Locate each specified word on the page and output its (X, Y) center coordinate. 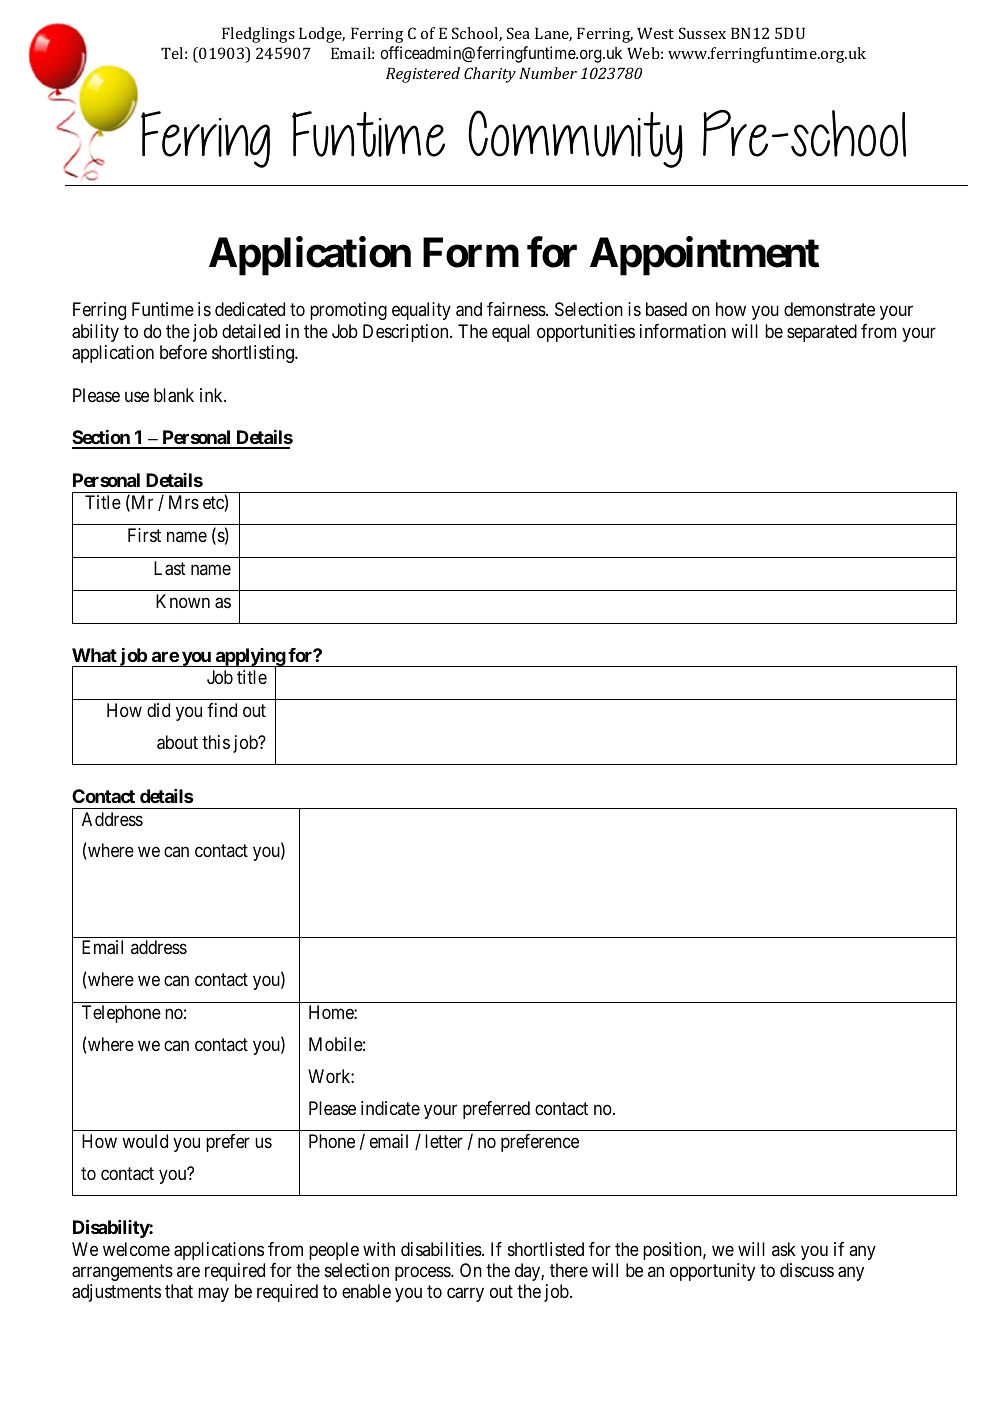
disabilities (442, 1249)
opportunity (712, 1272)
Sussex (702, 33)
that (179, 1291)
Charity (490, 75)
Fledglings (258, 35)
